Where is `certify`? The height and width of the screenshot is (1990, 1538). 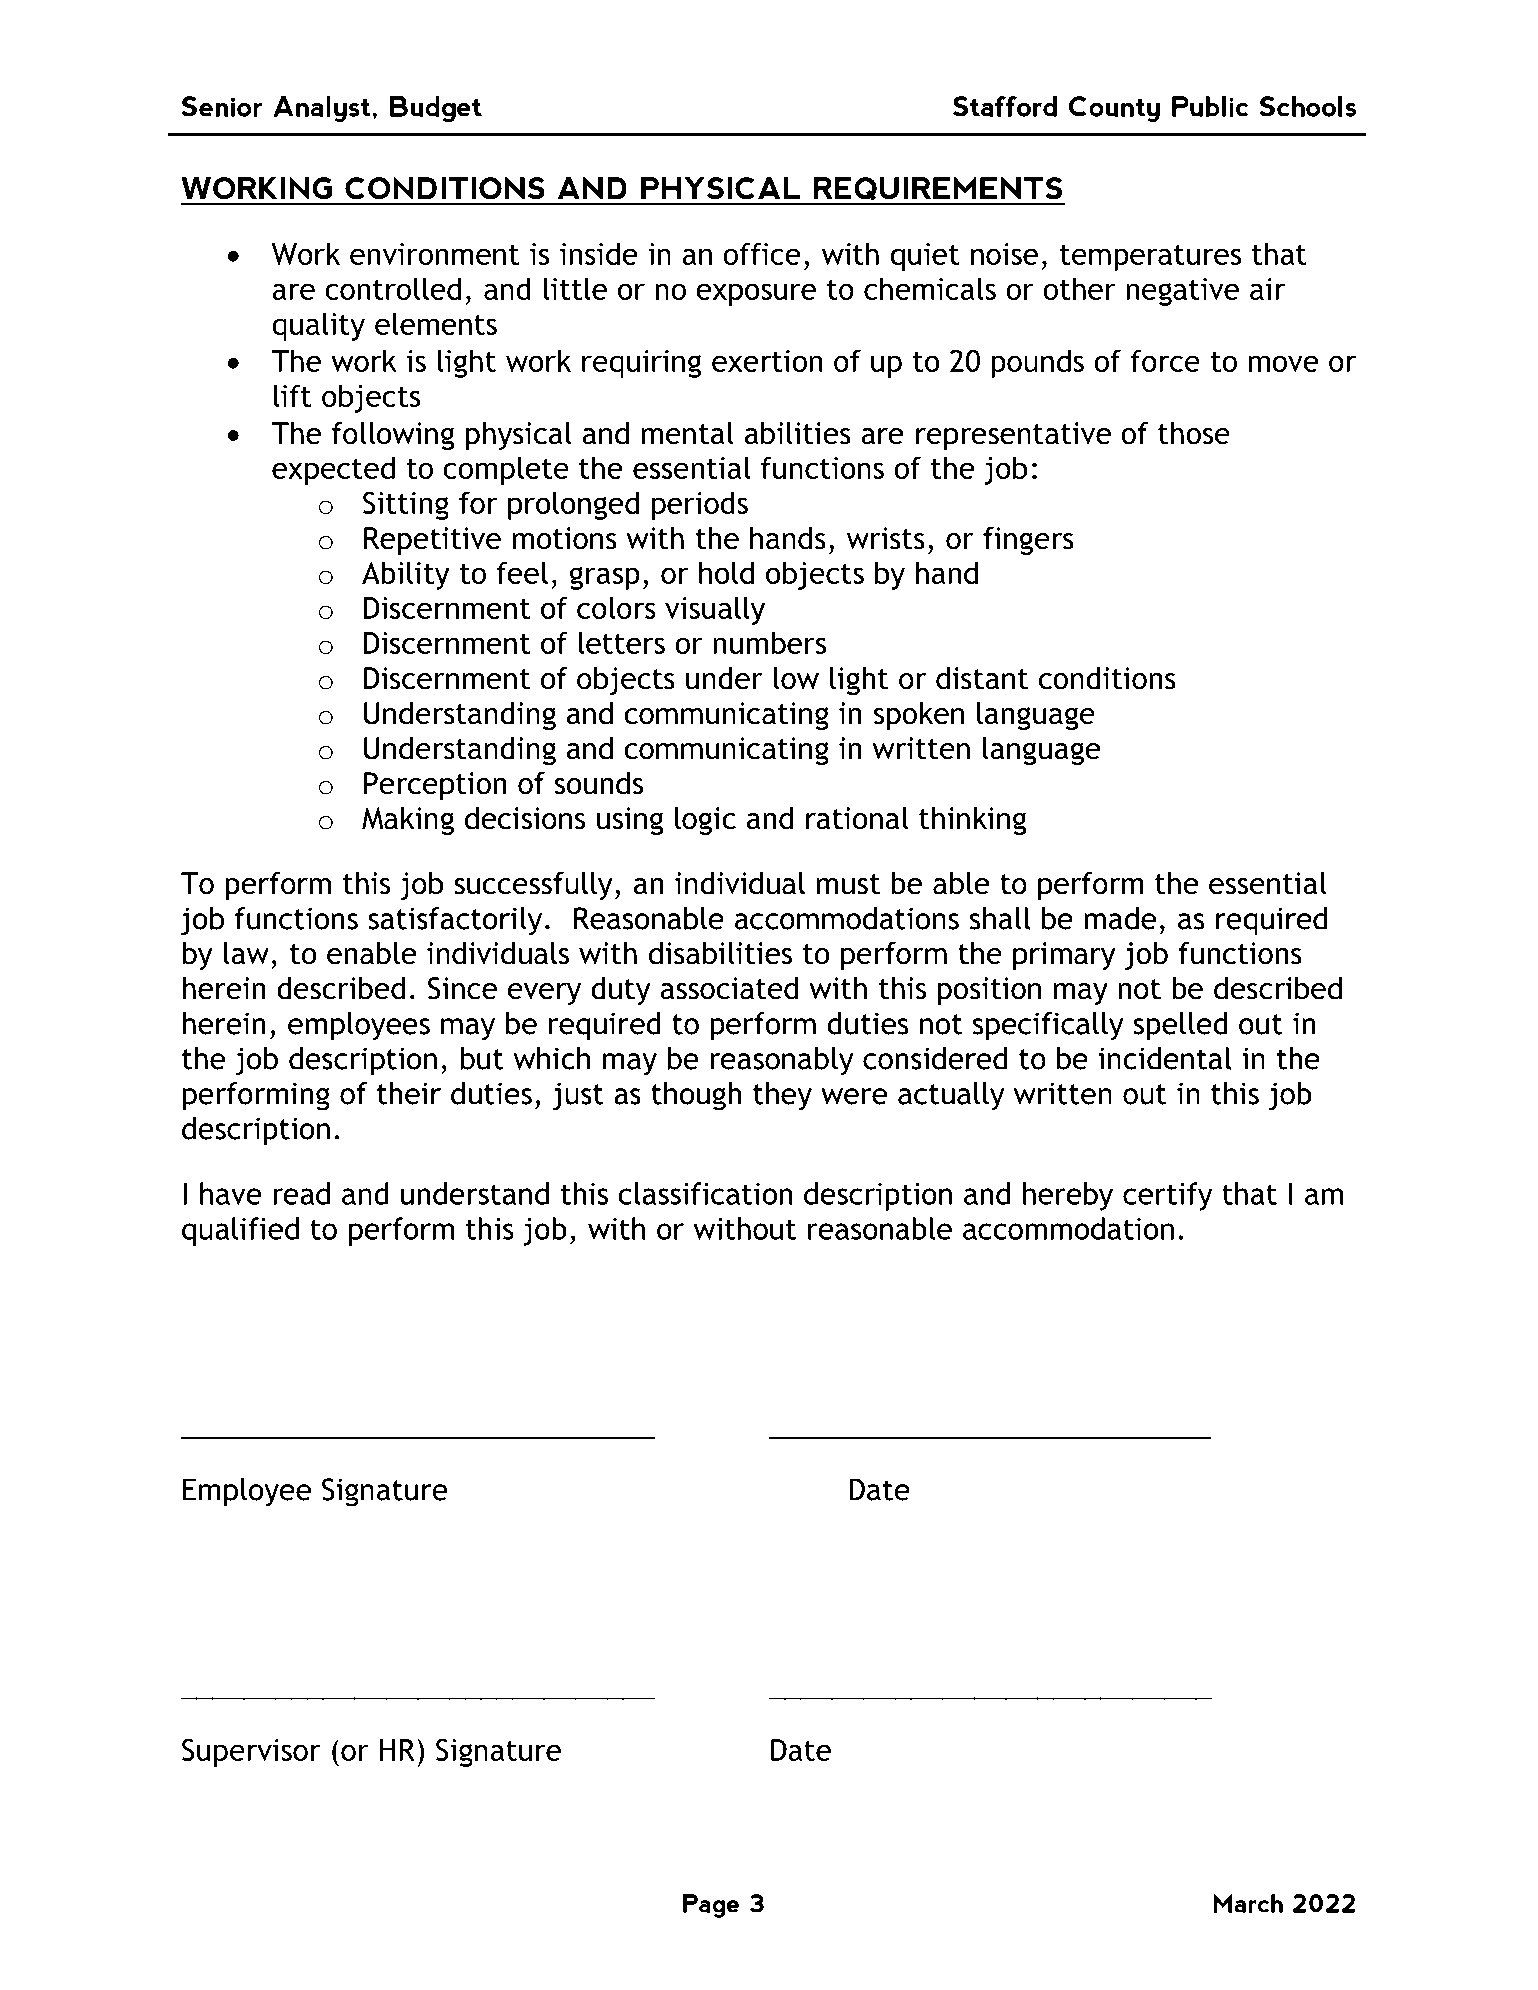 certify is located at coordinates (1167, 1196).
